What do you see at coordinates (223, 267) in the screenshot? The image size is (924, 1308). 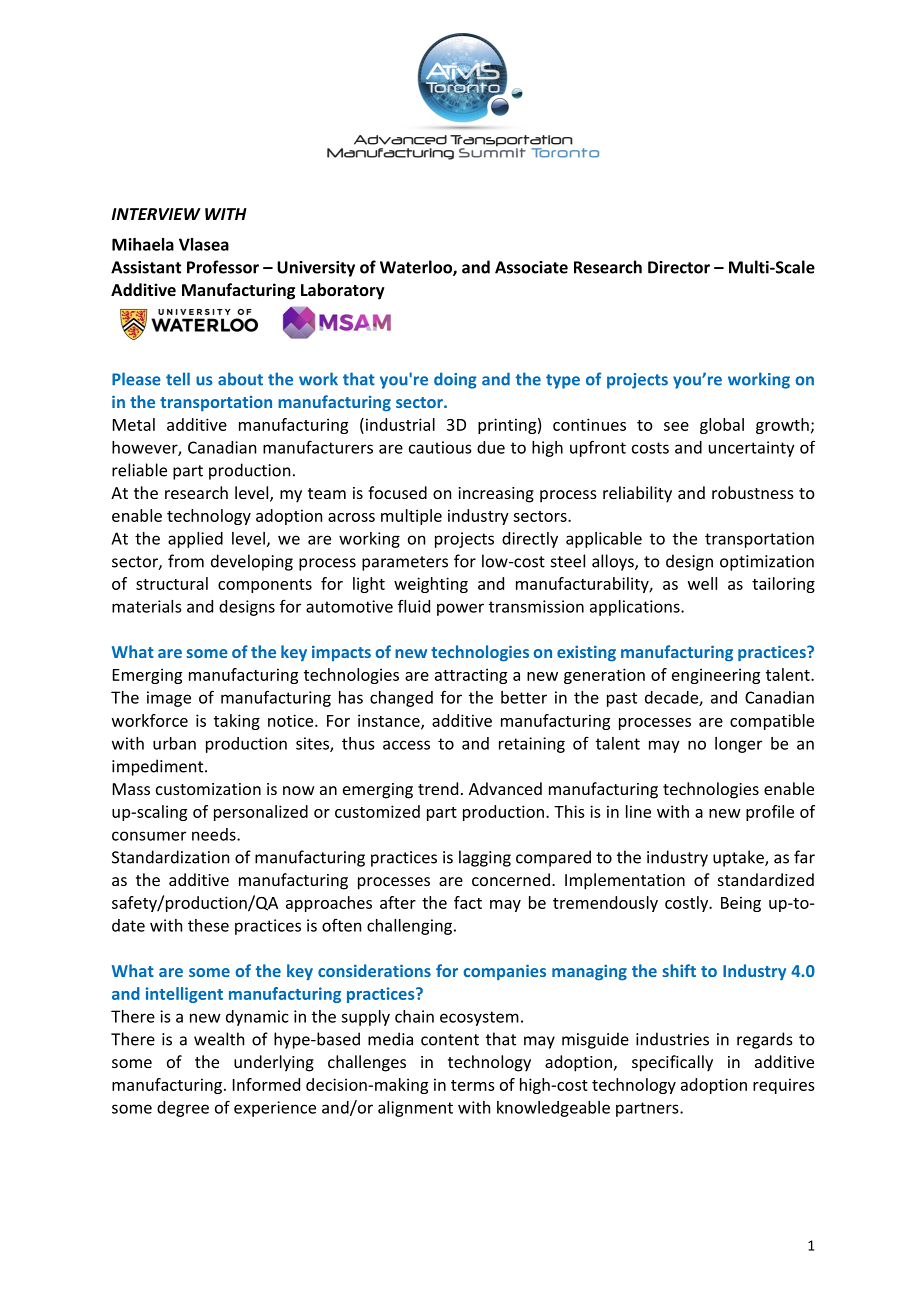 I see `Professor` at bounding box center [223, 267].
